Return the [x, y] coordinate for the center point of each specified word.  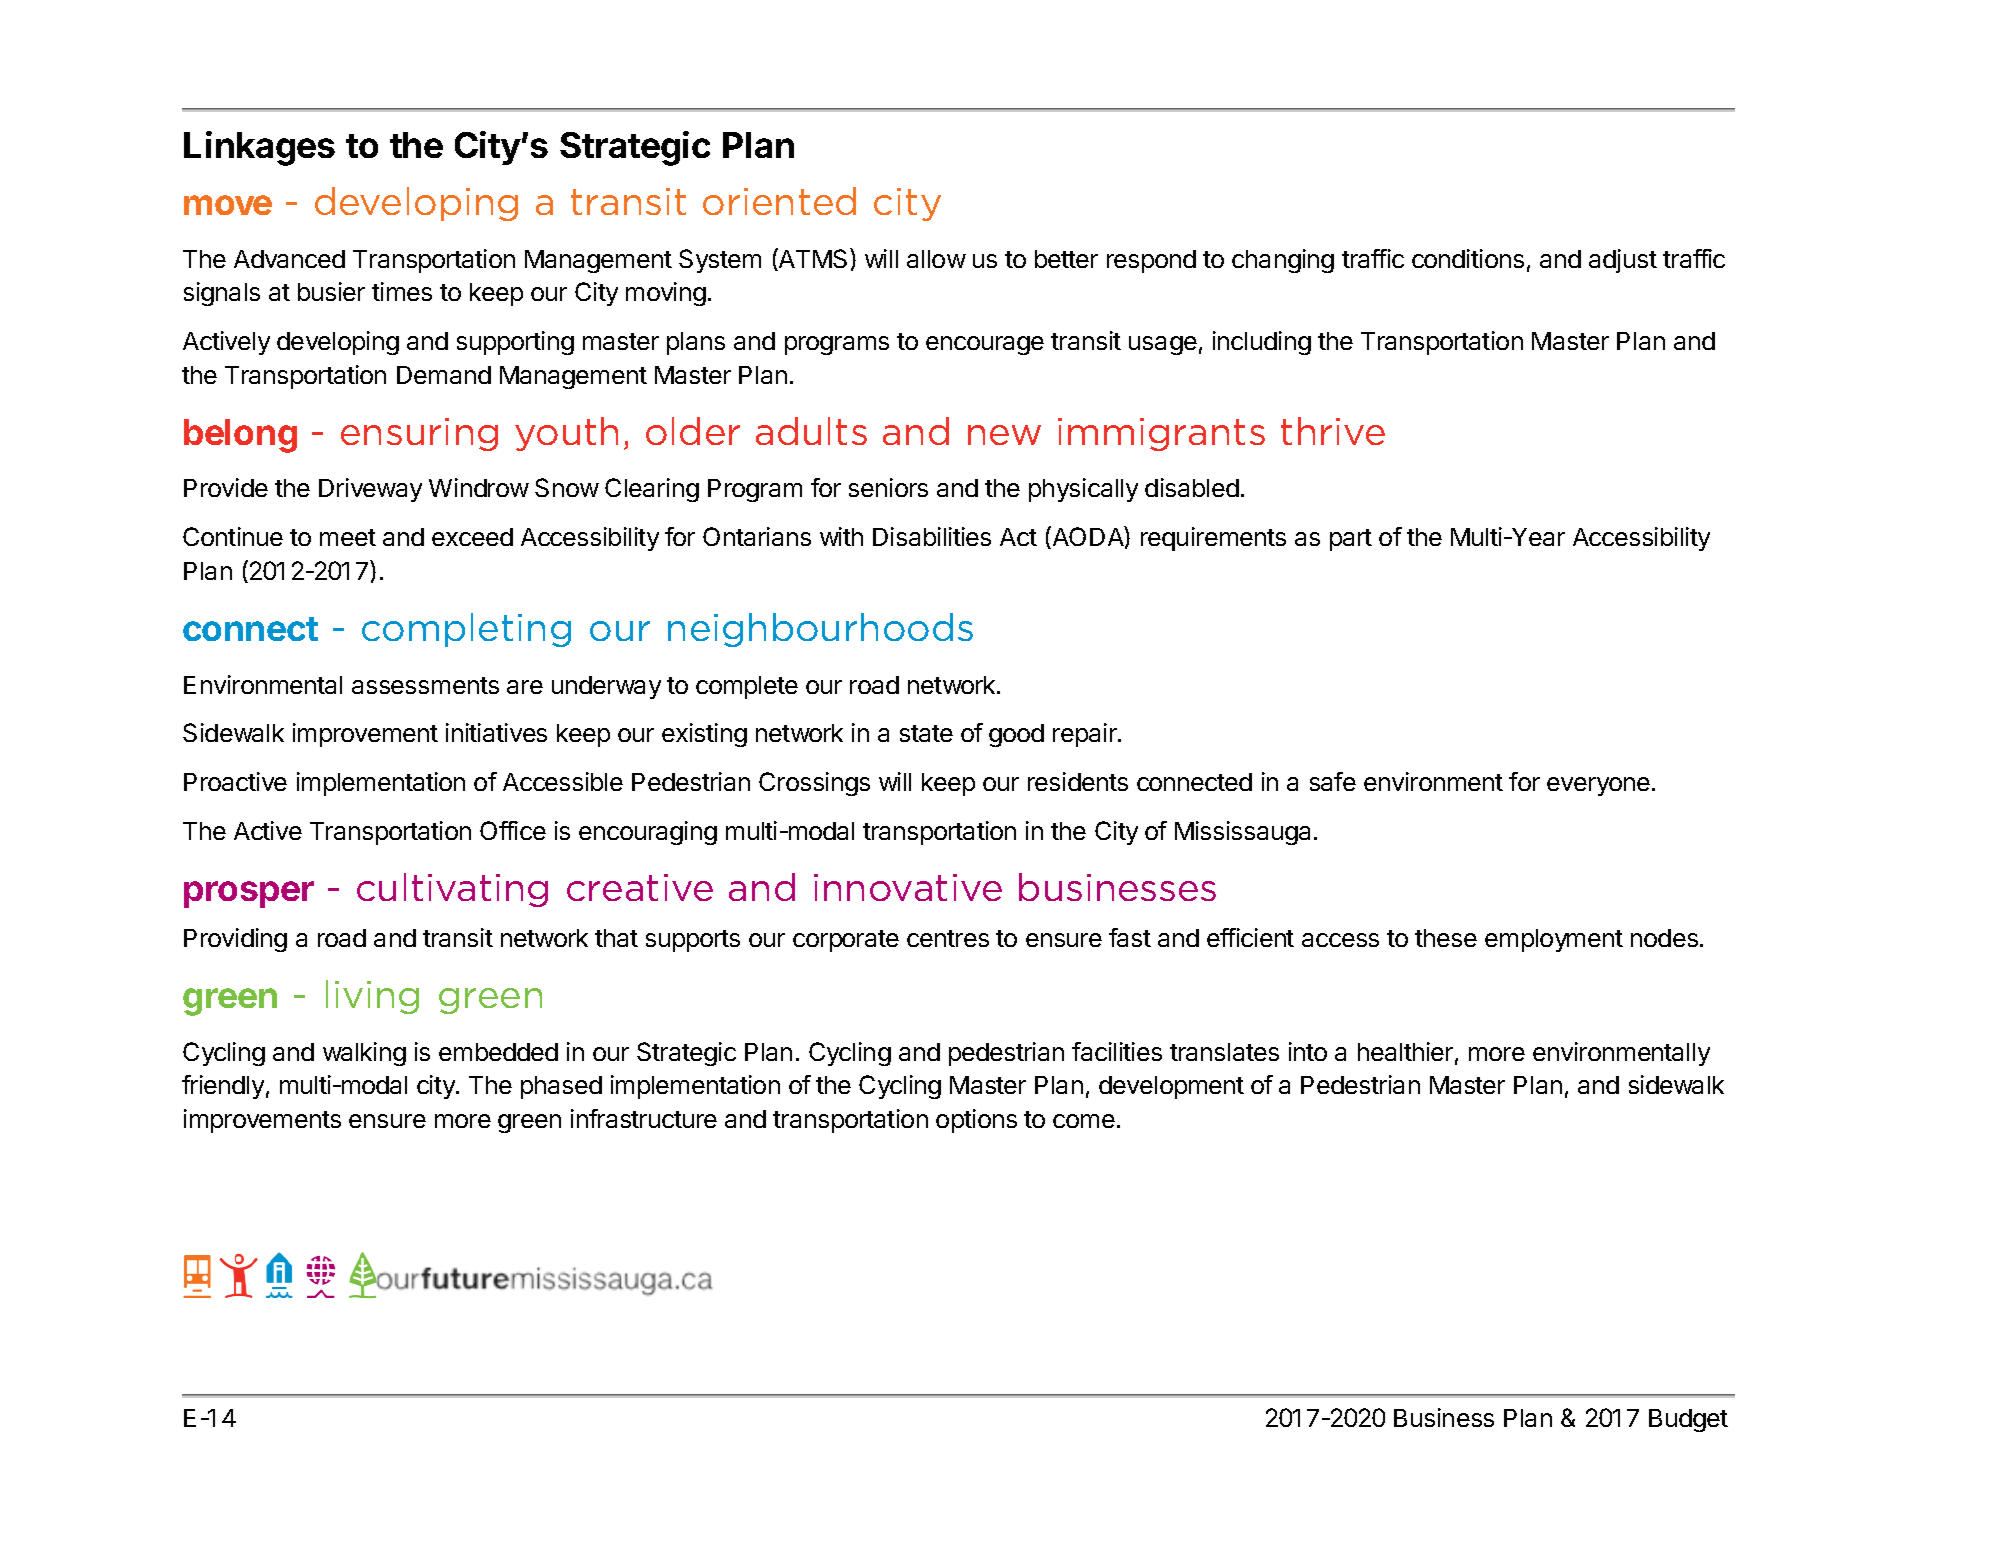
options [976, 1121]
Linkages [259, 148]
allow [936, 259]
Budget [1688, 1420]
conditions [1468, 258]
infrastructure [644, 1118]
